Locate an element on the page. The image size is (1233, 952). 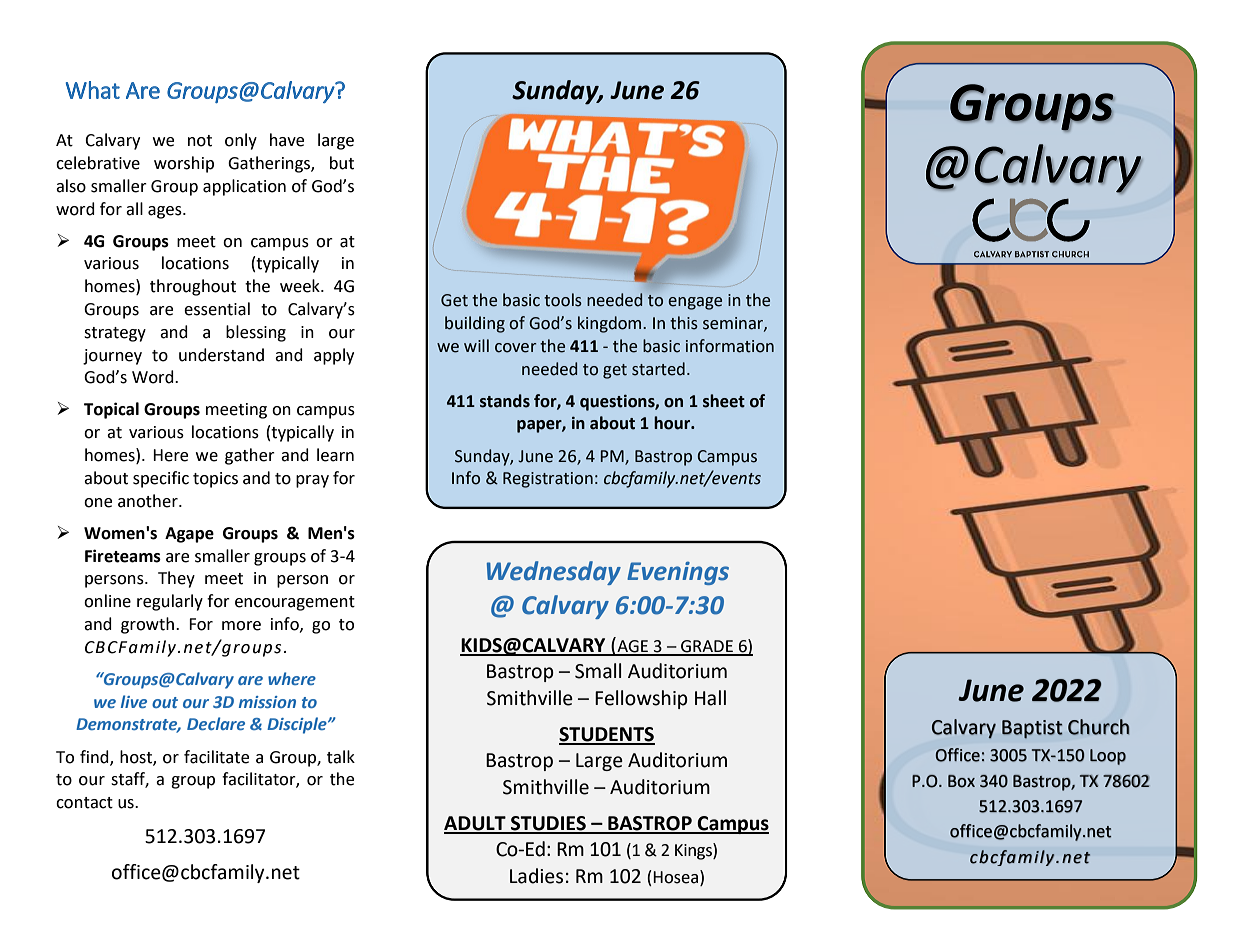
throughout is located at coordinates (193, 287).
